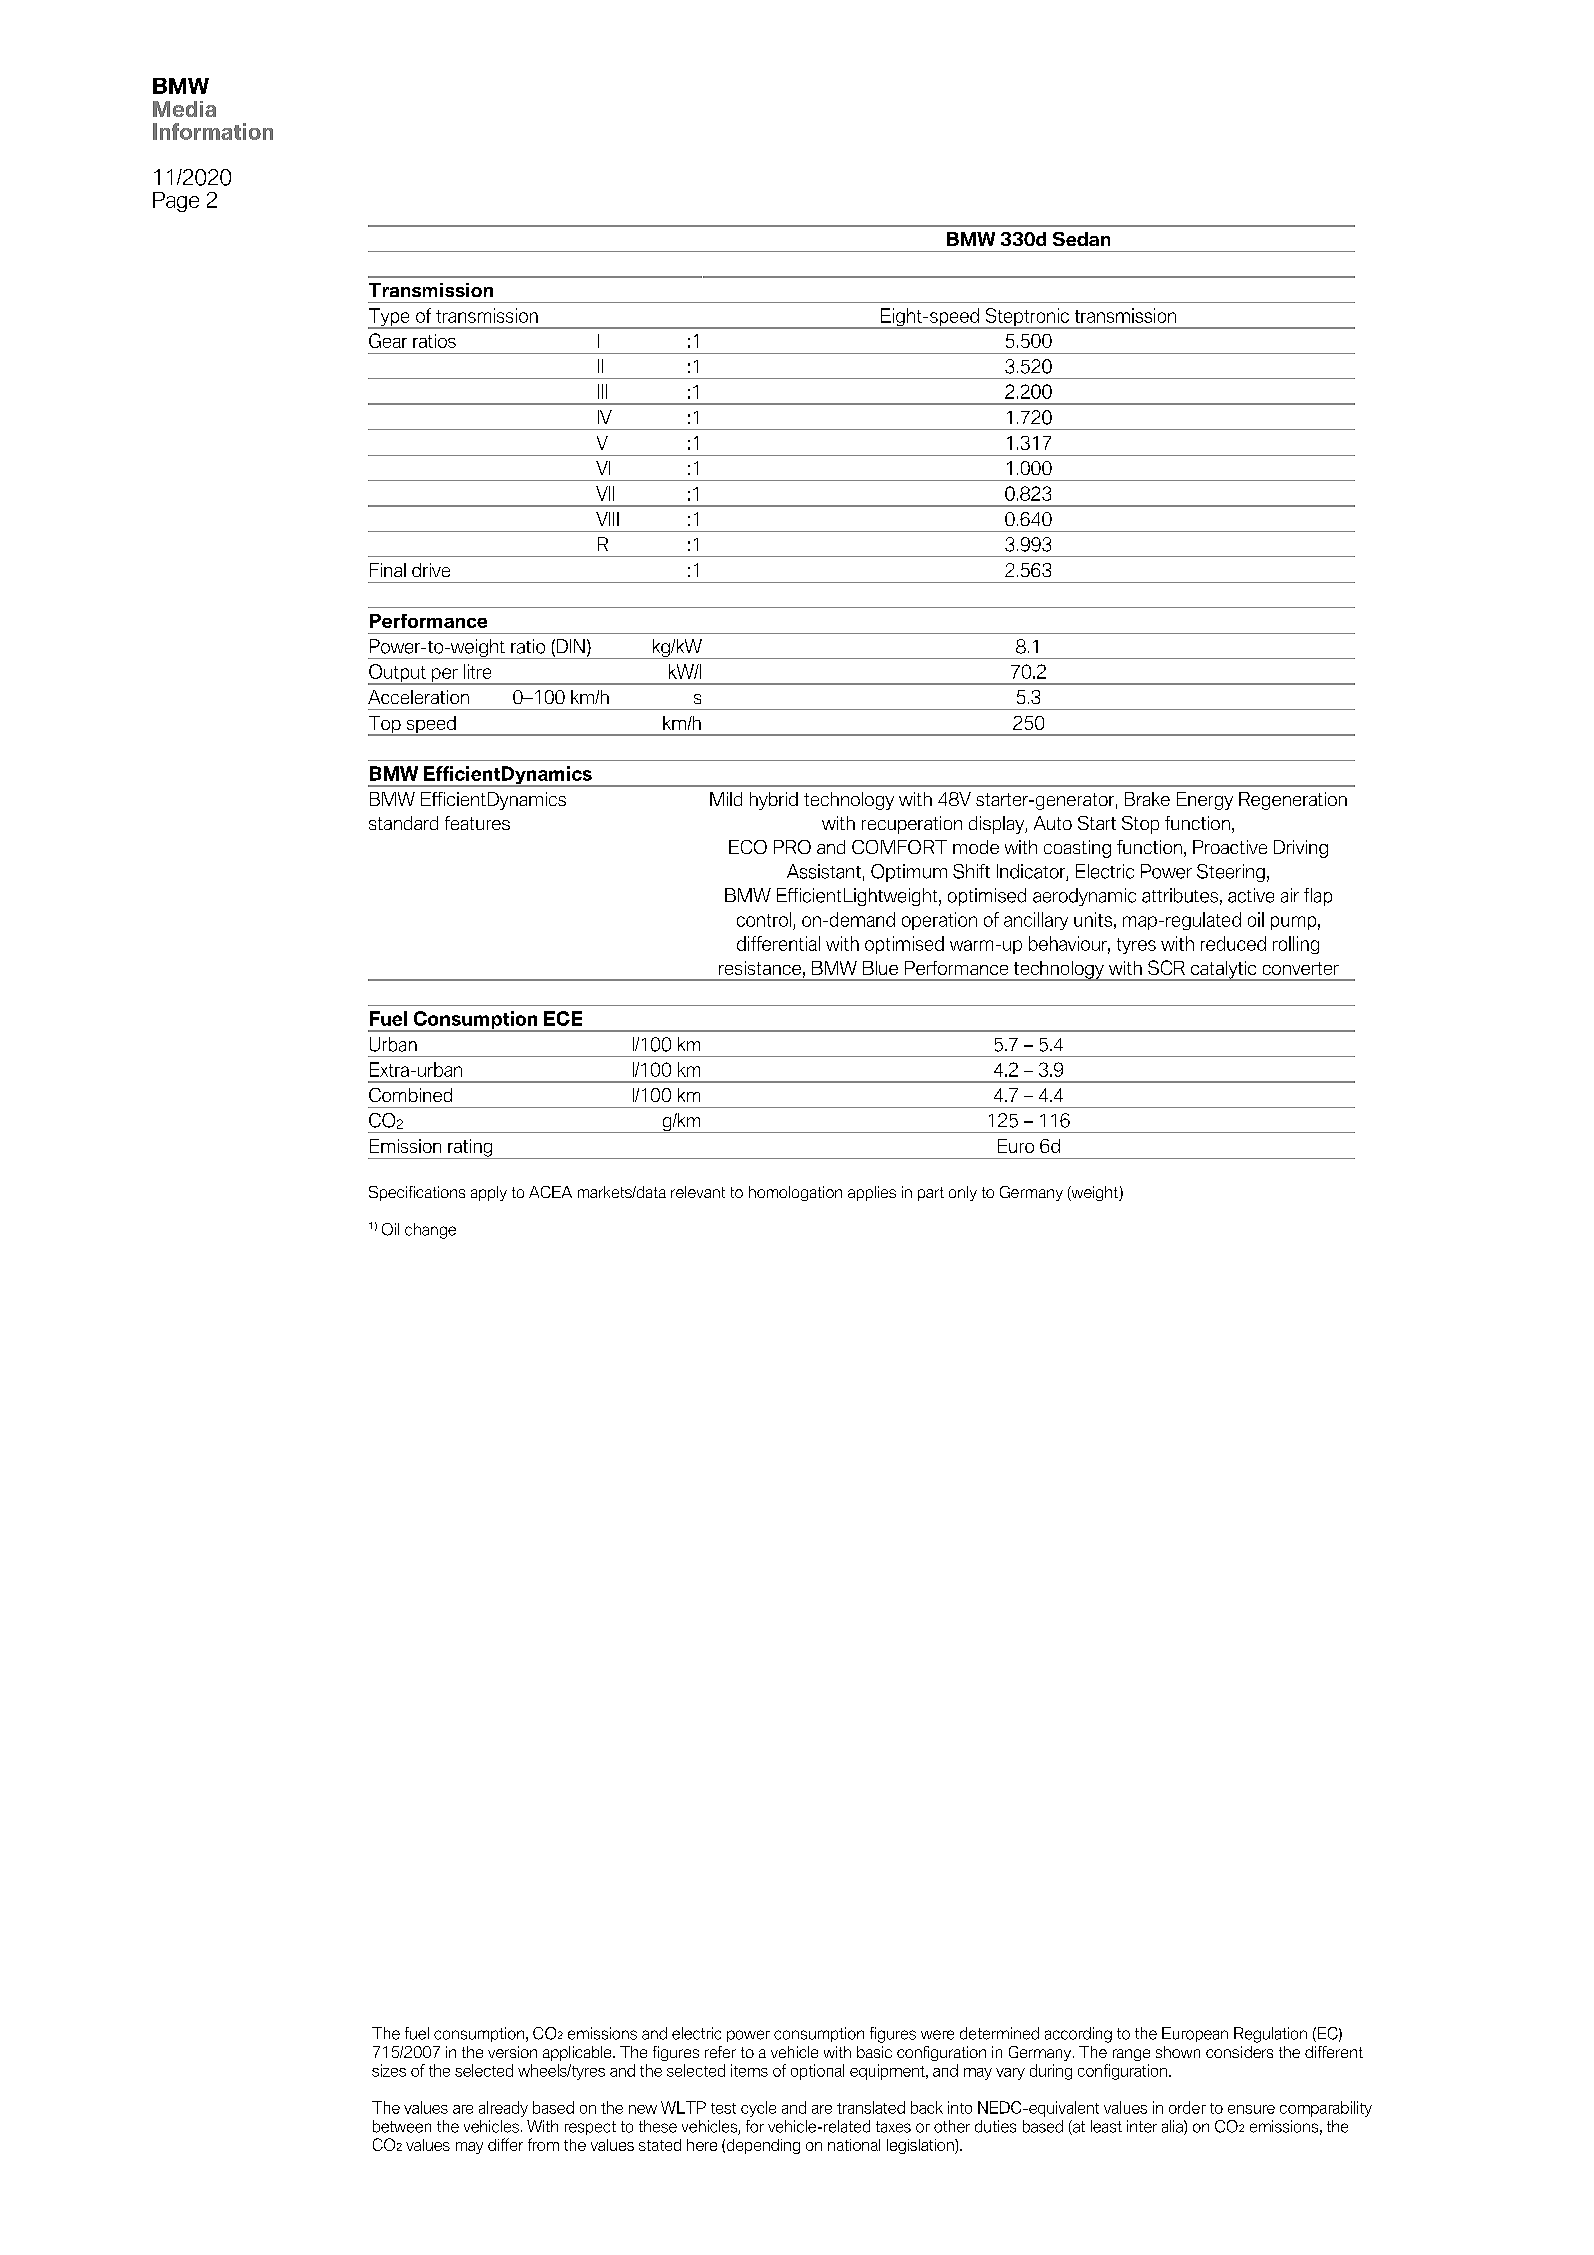 This screenshot has width=1594, height=2255. What do you see at coordinates (398, 674) in the screenshot?
I see `Output` at bounding box center [398, 674].
